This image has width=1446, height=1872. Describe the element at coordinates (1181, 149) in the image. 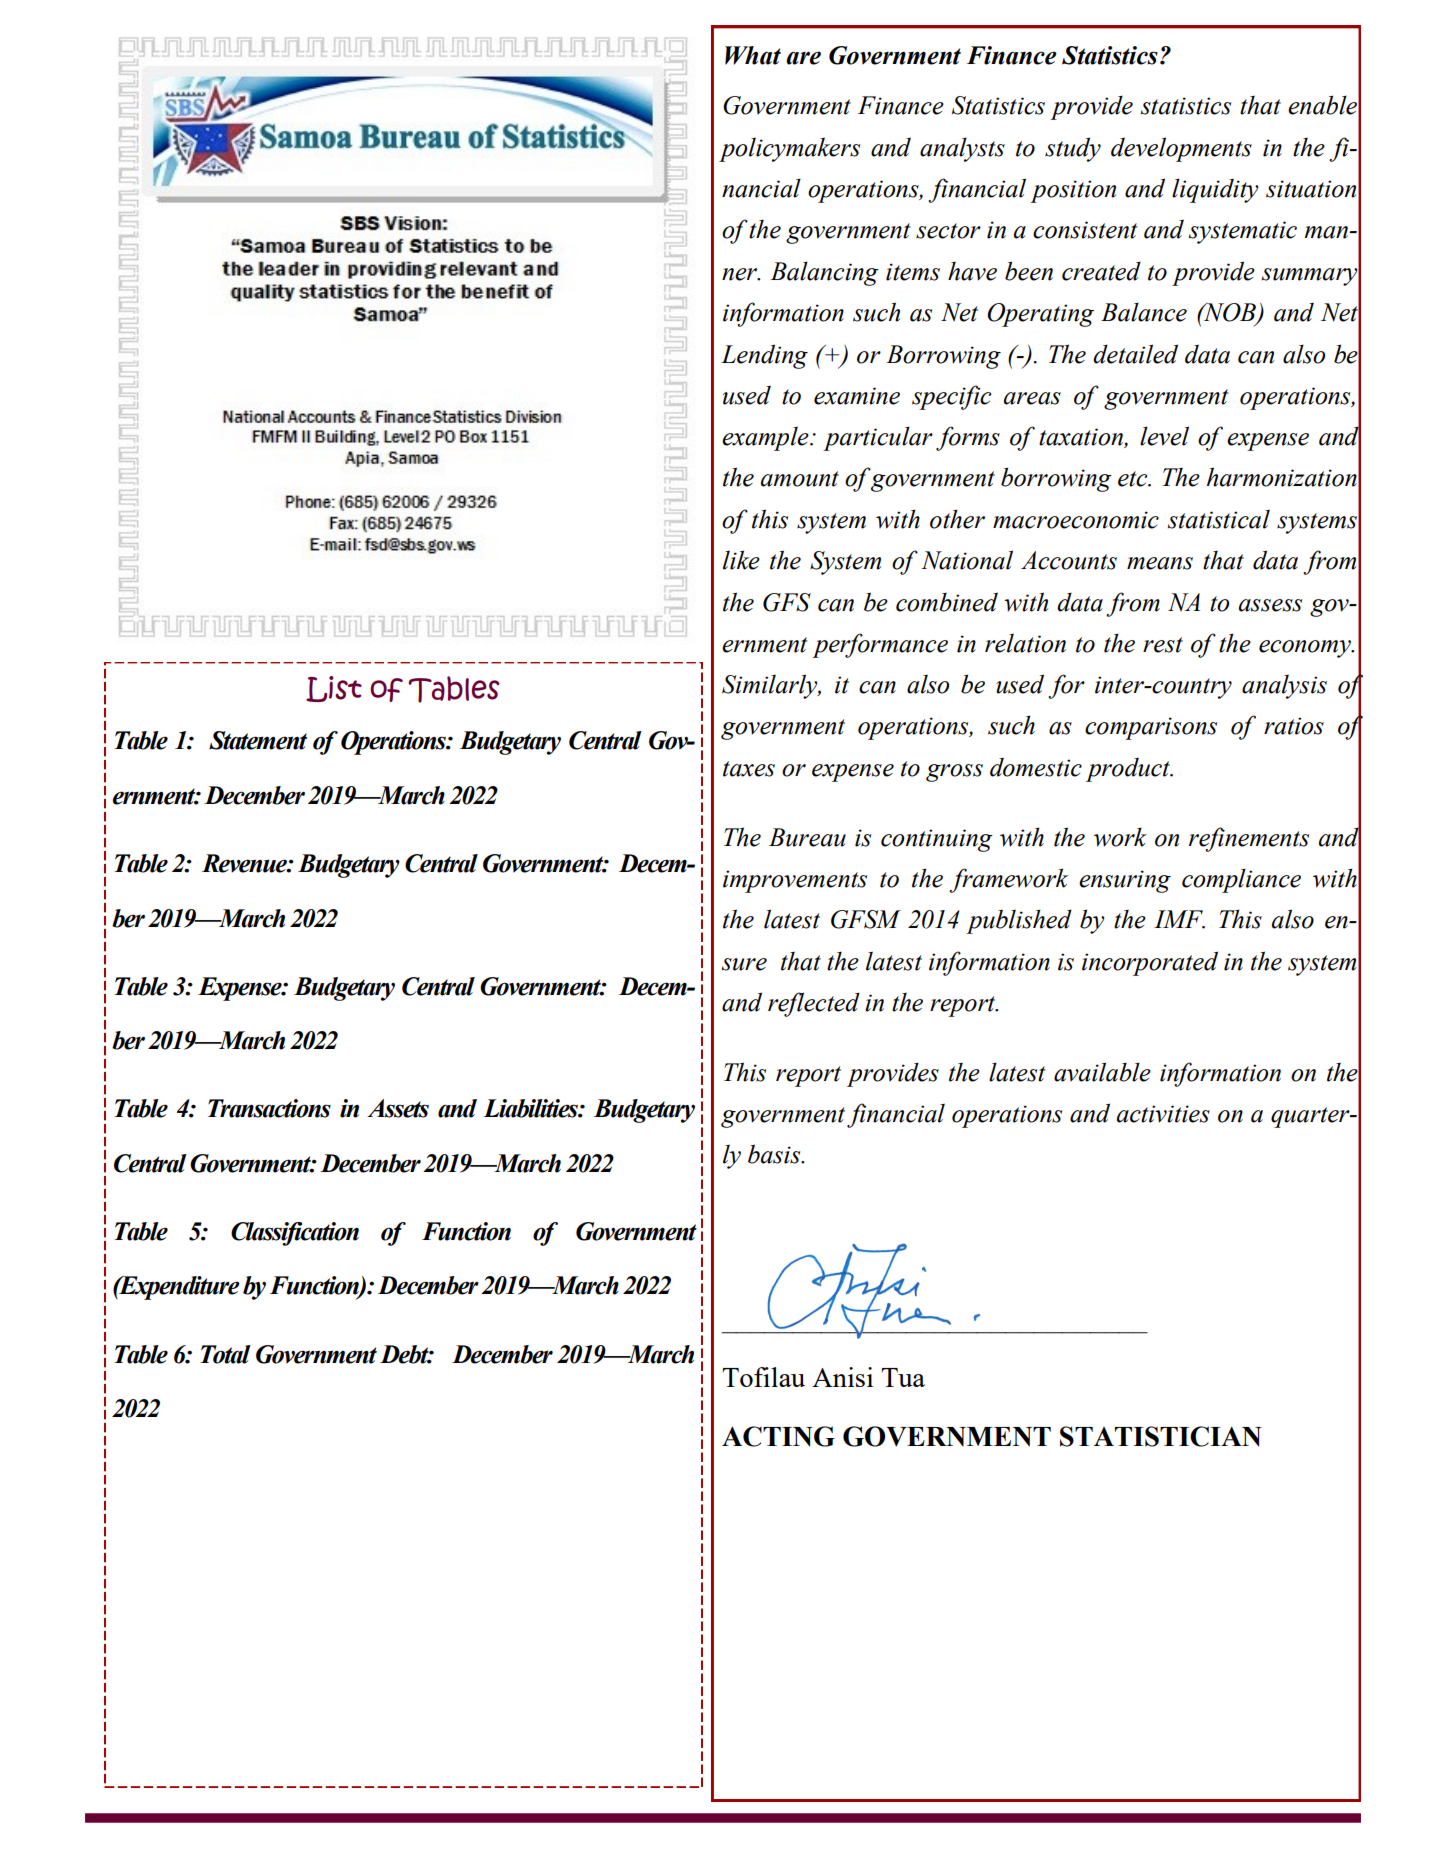

I see `developments` at that location.
